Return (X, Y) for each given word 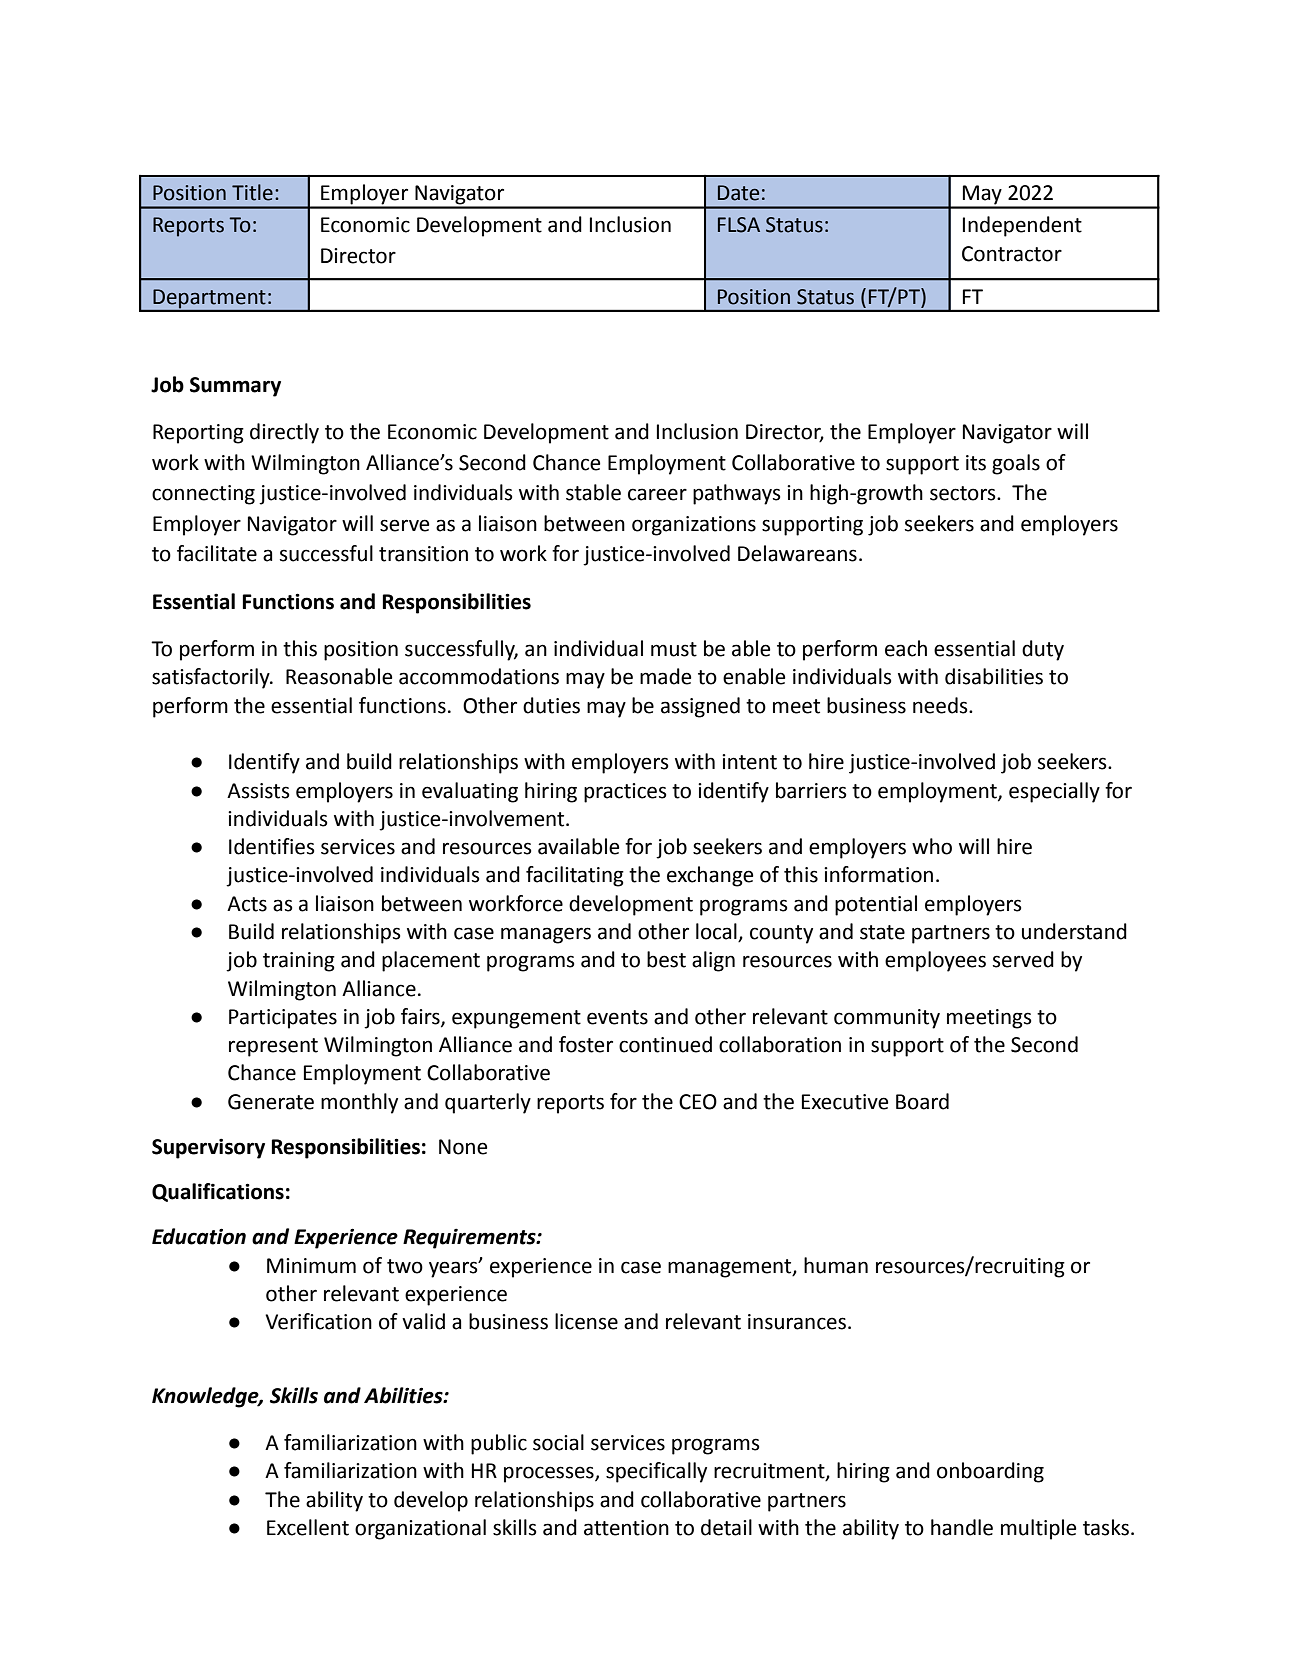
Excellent (308, 1527)
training (299, 962)
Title (252, 192)
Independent (1022, 226)
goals (1016, 464)
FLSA (739, 225)
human (836, 1265)
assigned (700, 707)
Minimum (311, 1266)
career (657, 494)
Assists (258, 791)
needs (941, 705)
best (666, 959)
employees (935, 961)
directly (284, 433)
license (586, 1321)
